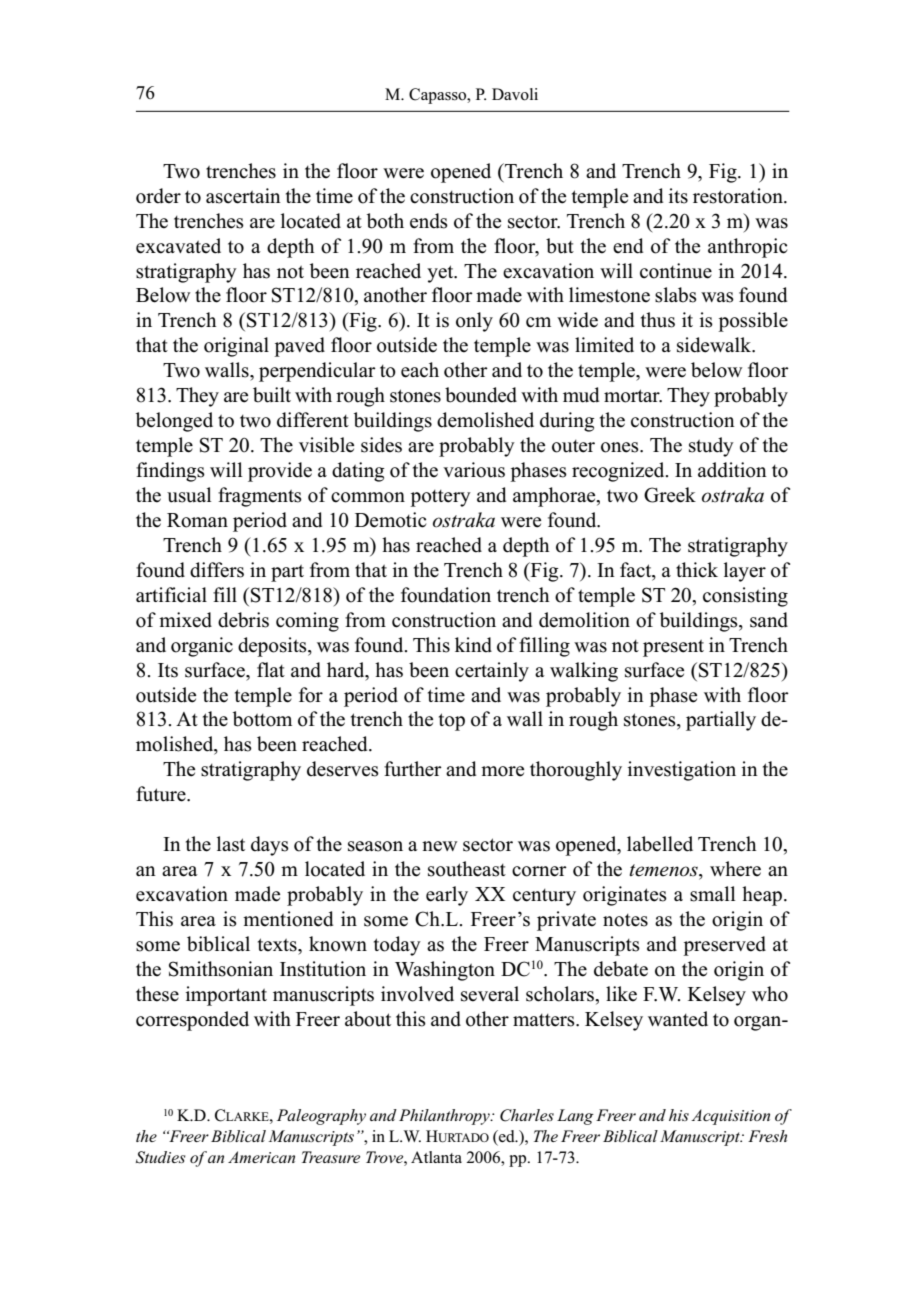 The image size is (924, 1305). Describe the element at coordinates (231, 844) in the screenshot. I see `last` at that location.
